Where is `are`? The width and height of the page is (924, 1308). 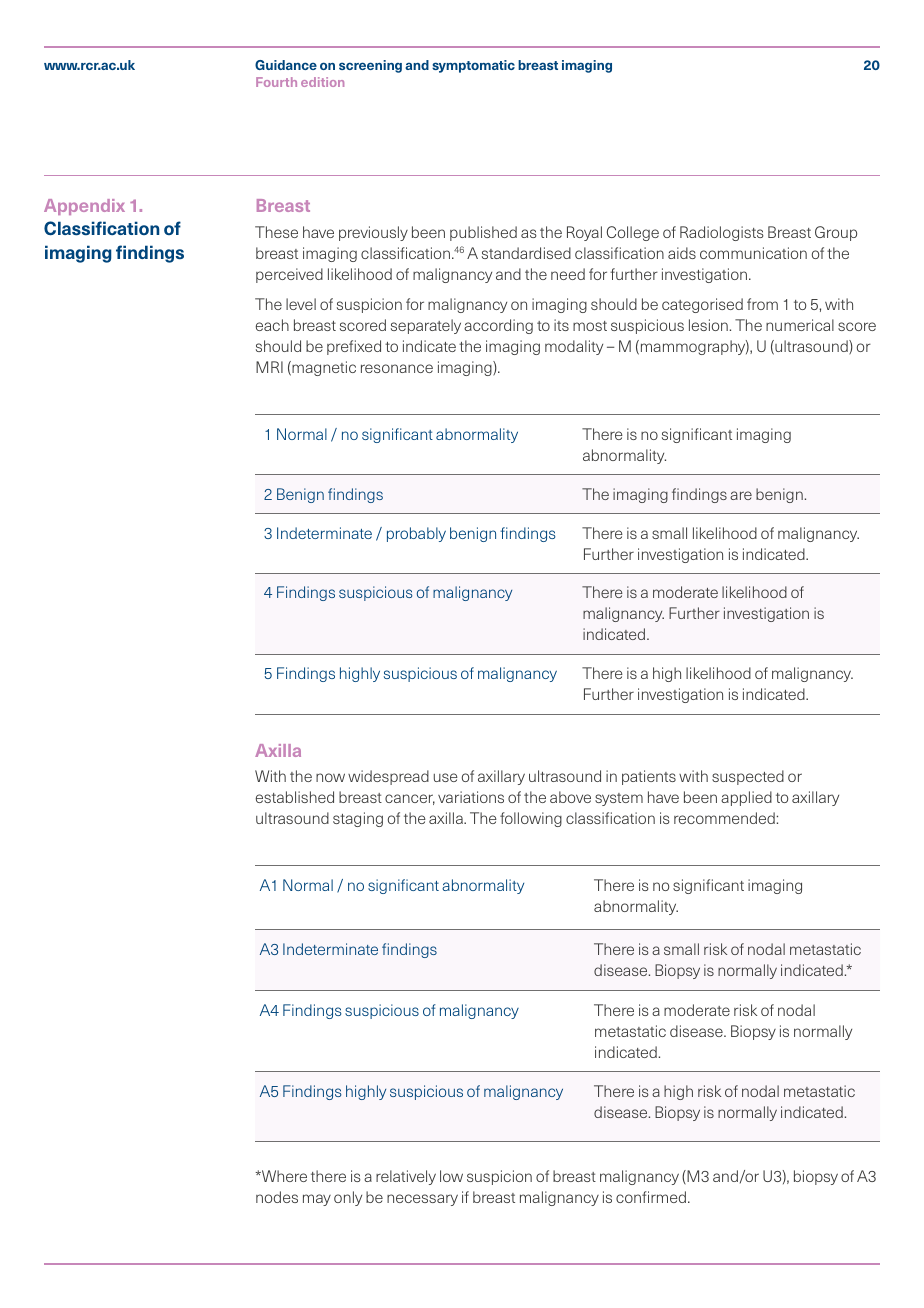 are is located at coordinates (741, 495).
